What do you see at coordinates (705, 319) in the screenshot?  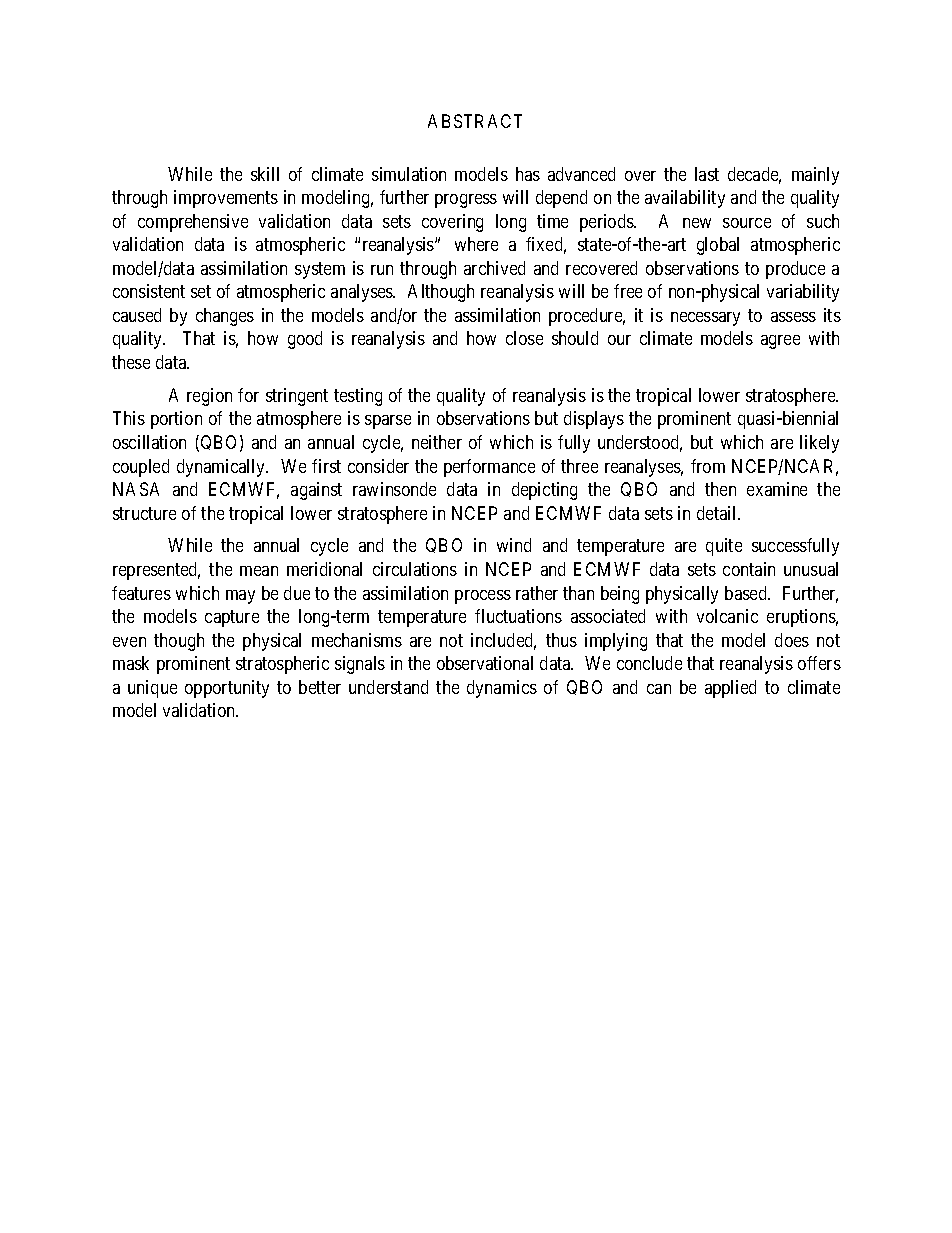 I see `necessary` at bounding box center [705, 319].
